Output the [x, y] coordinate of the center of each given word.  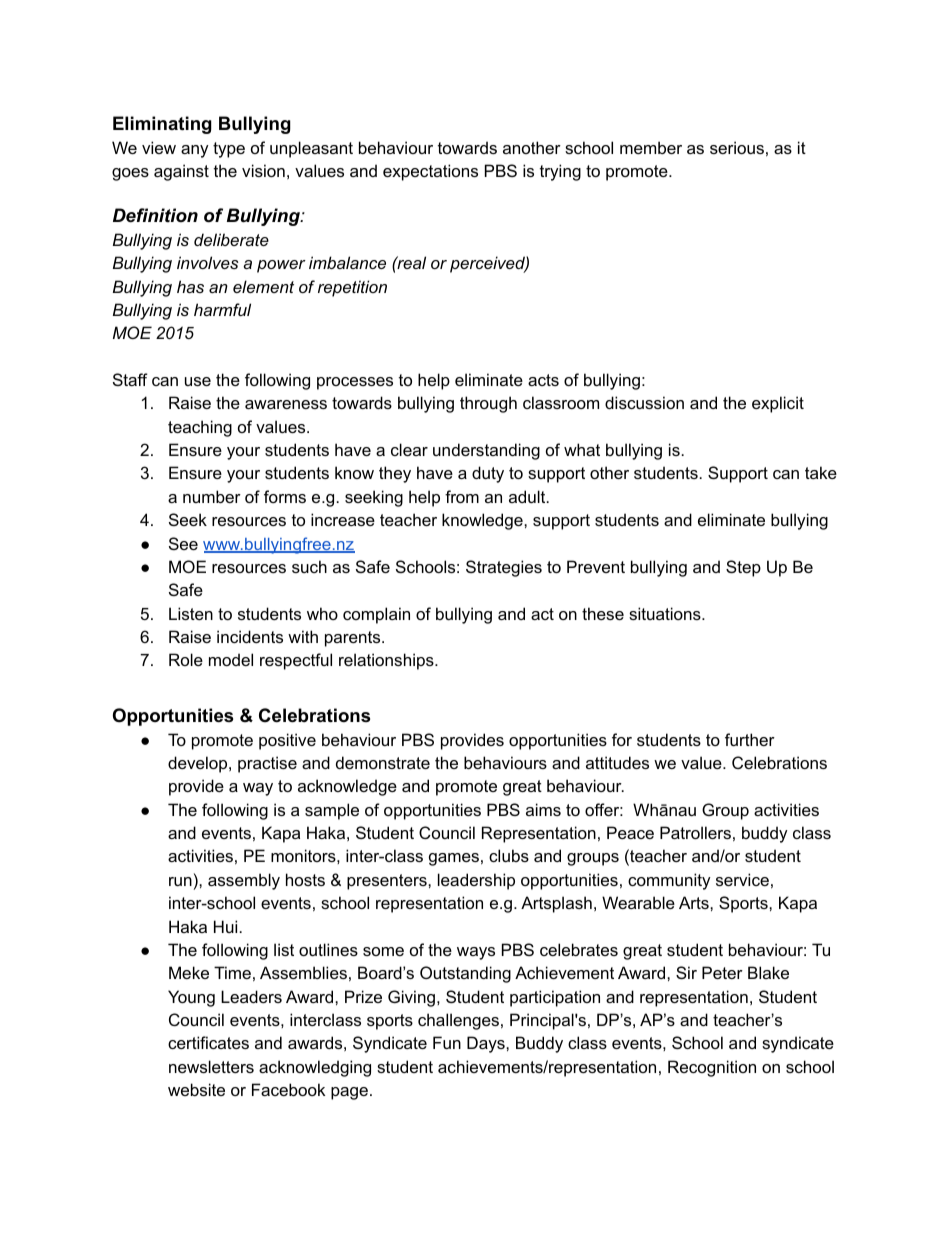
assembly [244, 881]
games [454, 859]
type [229, 150]
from [462, 496]
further [750, 739]
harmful [222, 309]
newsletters [211, 1066]
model [231, 659]
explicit [778, 404]
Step [743, 568]
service [742, 879]
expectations [430, 172]
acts [543, 380]
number [212, 496]
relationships [387, 661]
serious [737, 147]
